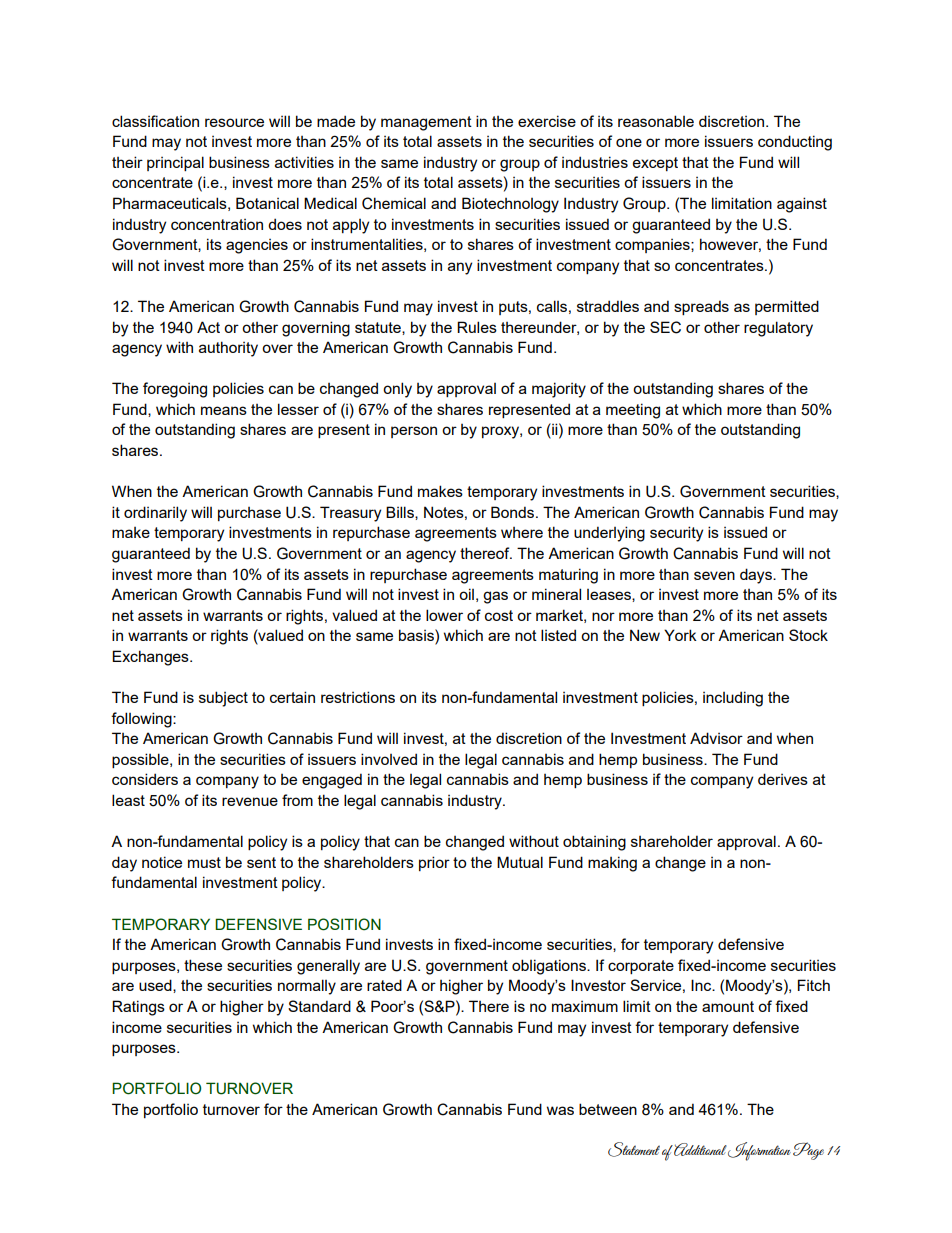 The height and width of the document is (1233, 952). What do you see at coordinates (138, 1008) in the document?
I see `Ratings` at bounding box center [138, 1008].
